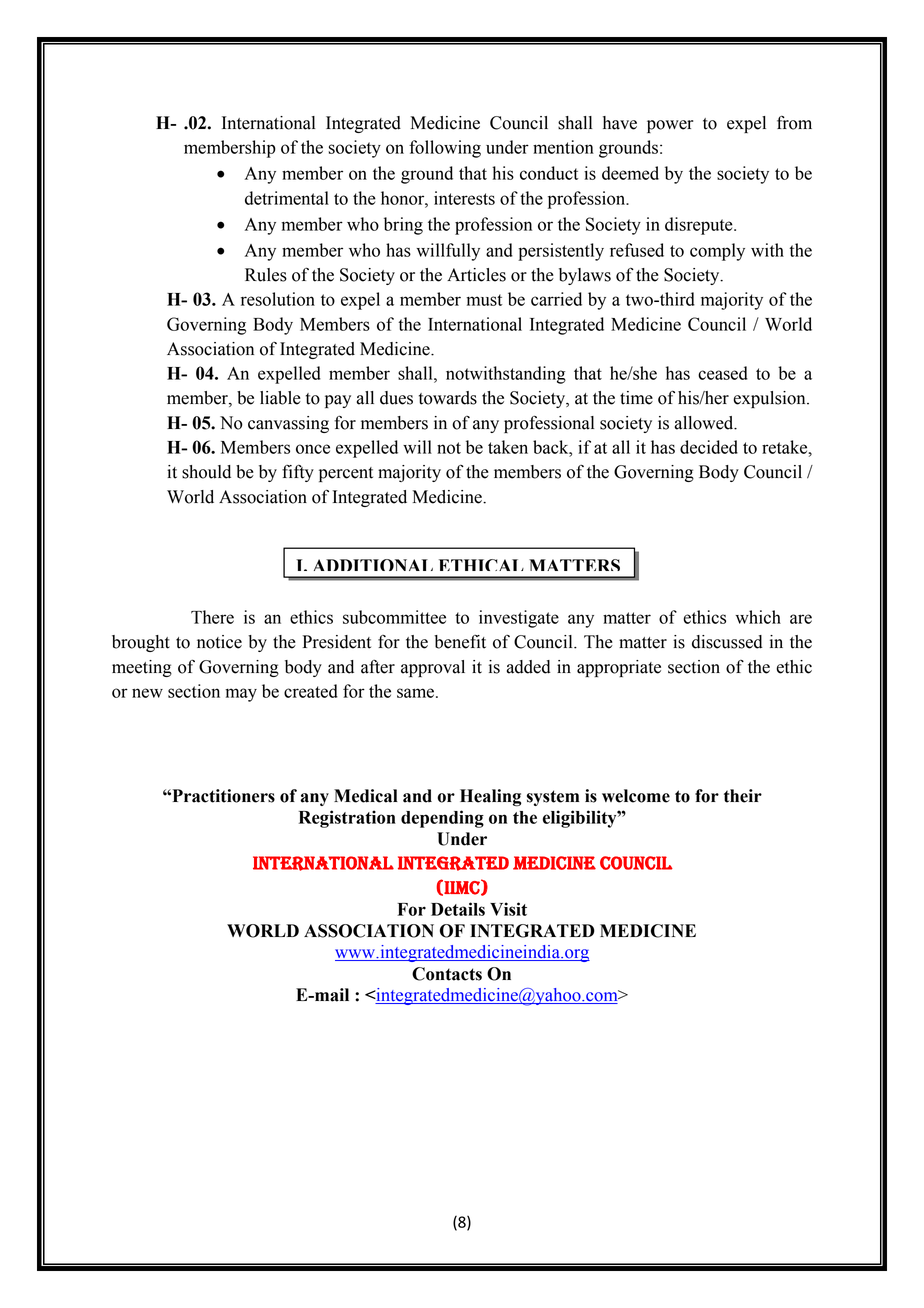 This screenshot has height=1308, width=924. Describe the element at coordinates (670, 126) in the screenshot. I see `power` at that location.
